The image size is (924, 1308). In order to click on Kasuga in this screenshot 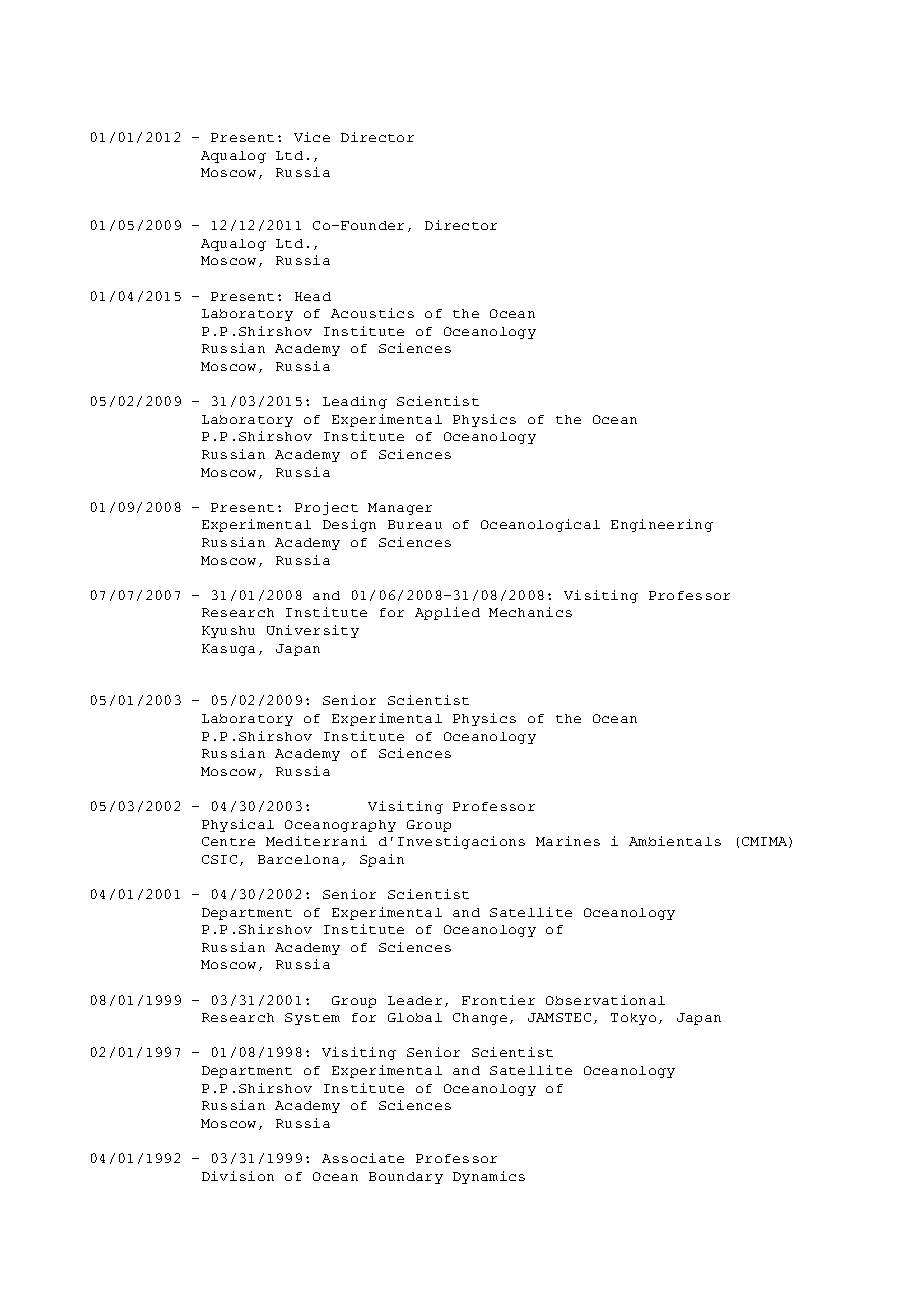, I will do `click(228, 650)`.
